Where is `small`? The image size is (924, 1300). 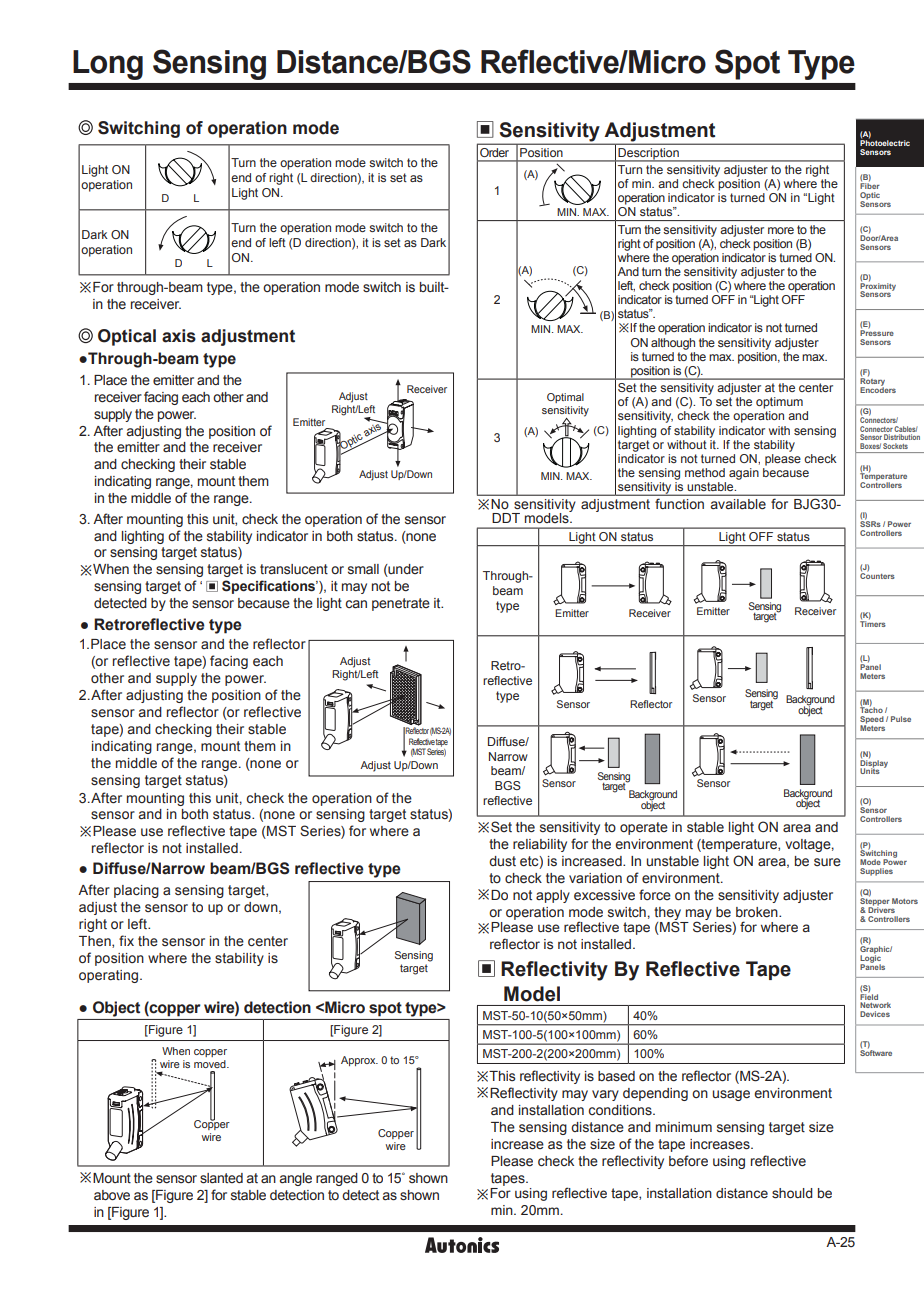
small is located at coordinates (363, 569).
